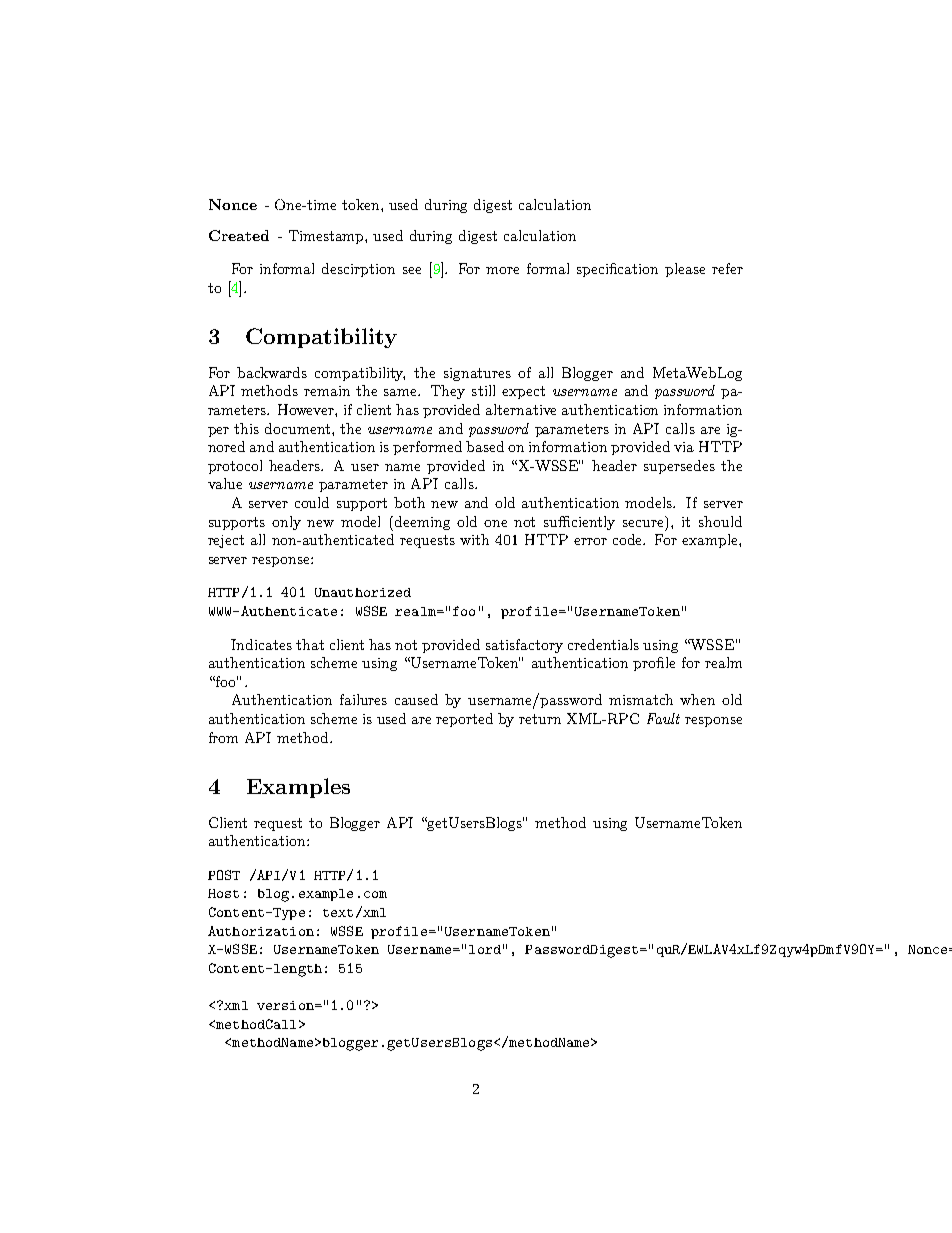 This document has width=952, height=1233. I want to click on could, so click(312, 502).
